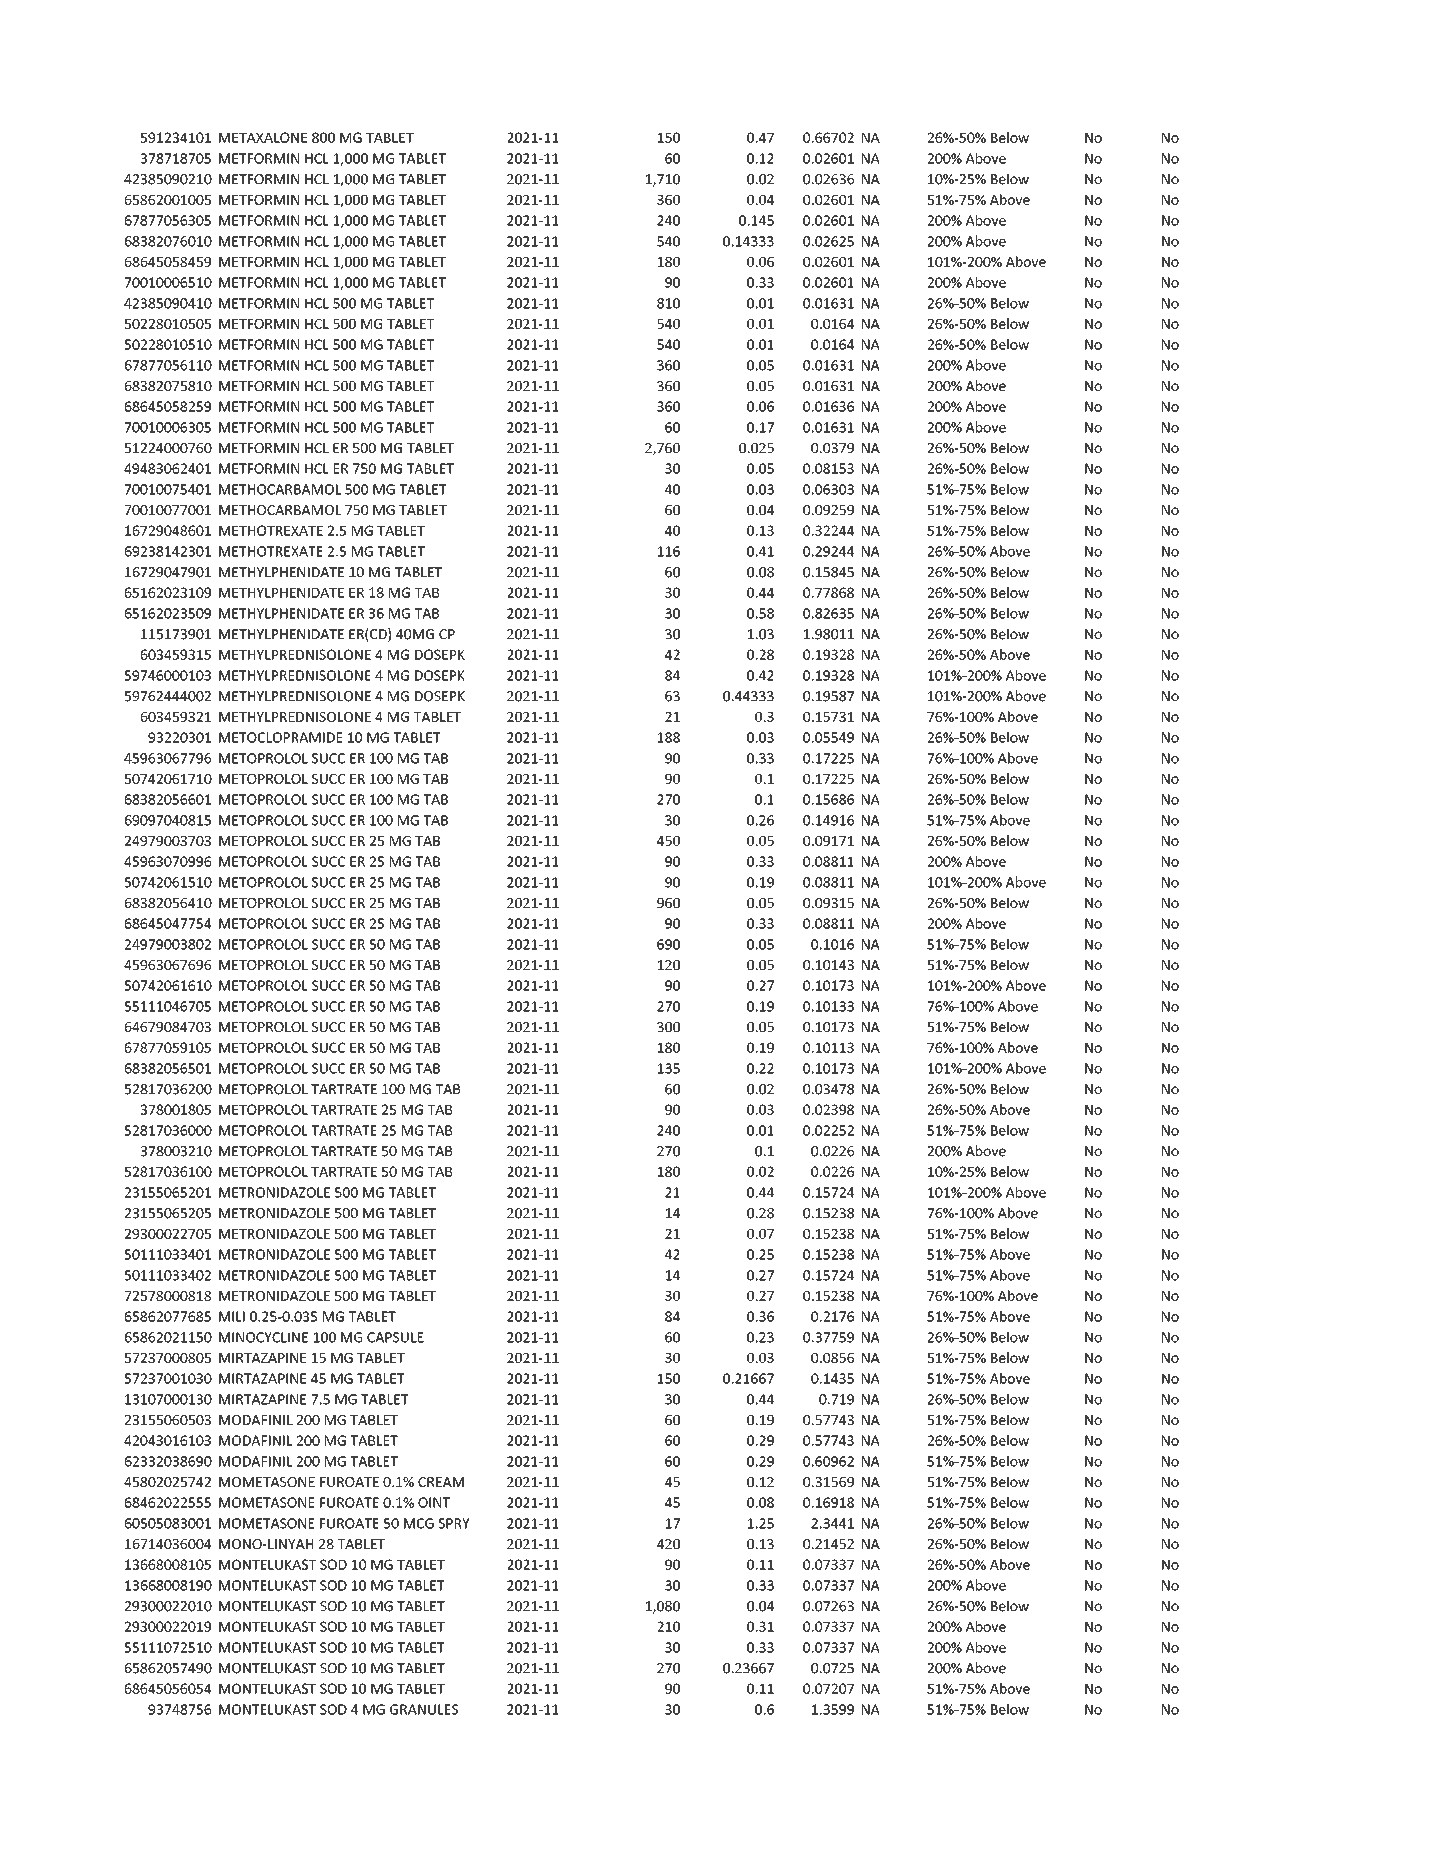 Image resolution: width=1435 pixels, height=1857 pixels. I want to click on CAPSULE, so click(395, 1337).
